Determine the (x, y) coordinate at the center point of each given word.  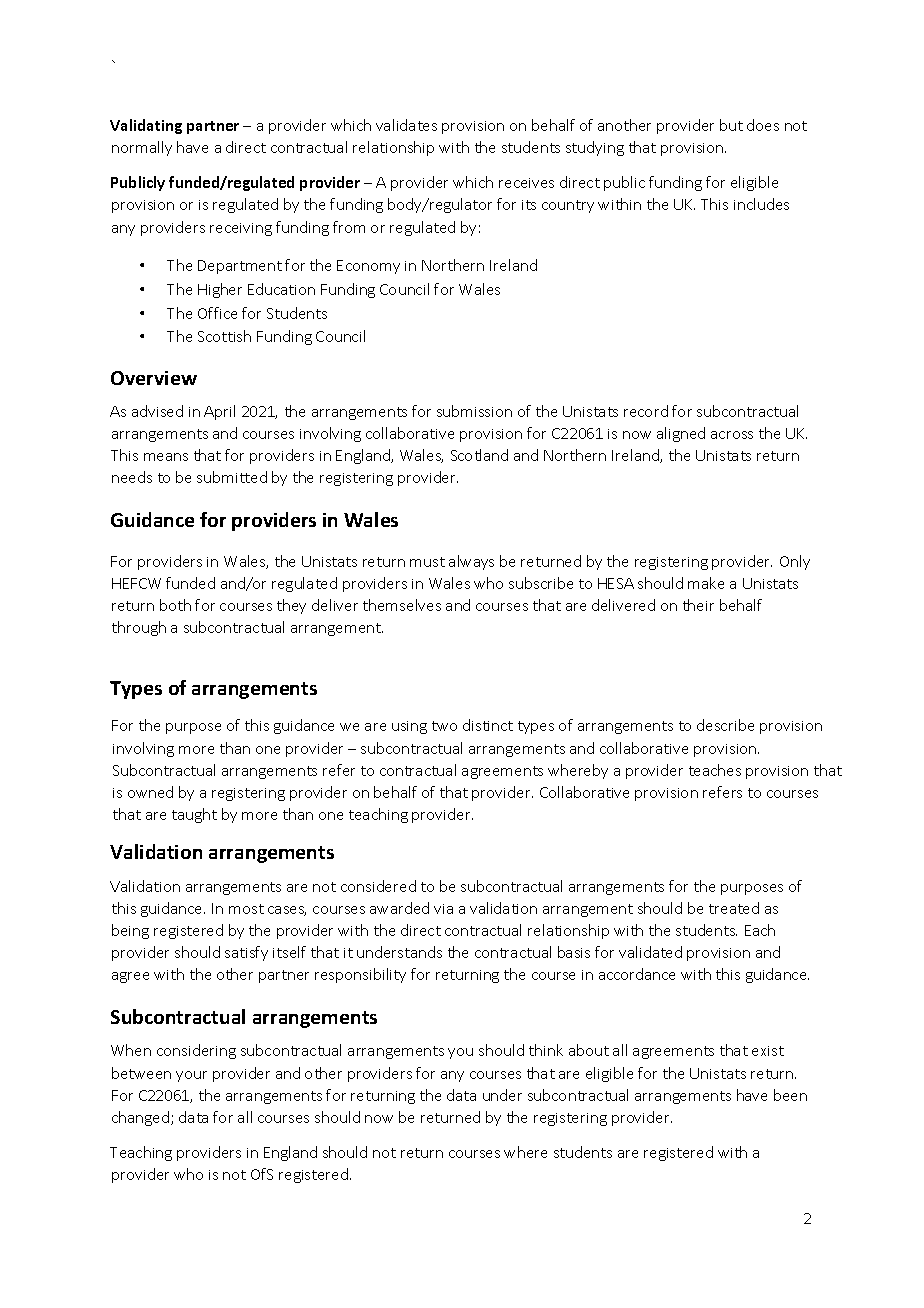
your (191, 1076)
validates (406, 125)
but (731, 125)
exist (768, 1051)
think (546, 1050)
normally (142, 148)
